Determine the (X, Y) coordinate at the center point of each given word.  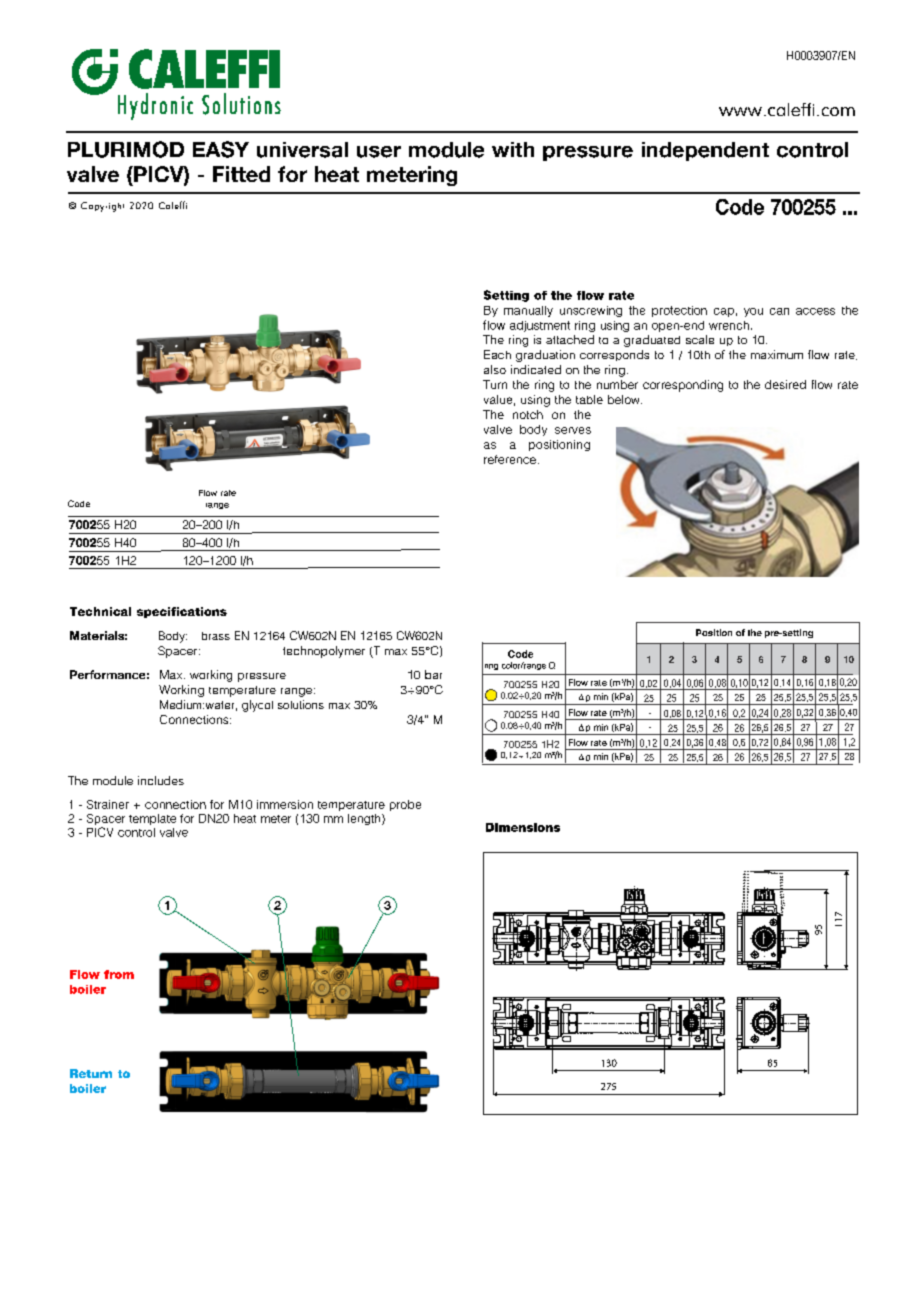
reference (510, 459)
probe (405, 805)
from (119, 974)
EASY (221, 149)
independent (705, 151)
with (513, 149)
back (616, 674)
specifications (182, 612)
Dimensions (523, 827)
